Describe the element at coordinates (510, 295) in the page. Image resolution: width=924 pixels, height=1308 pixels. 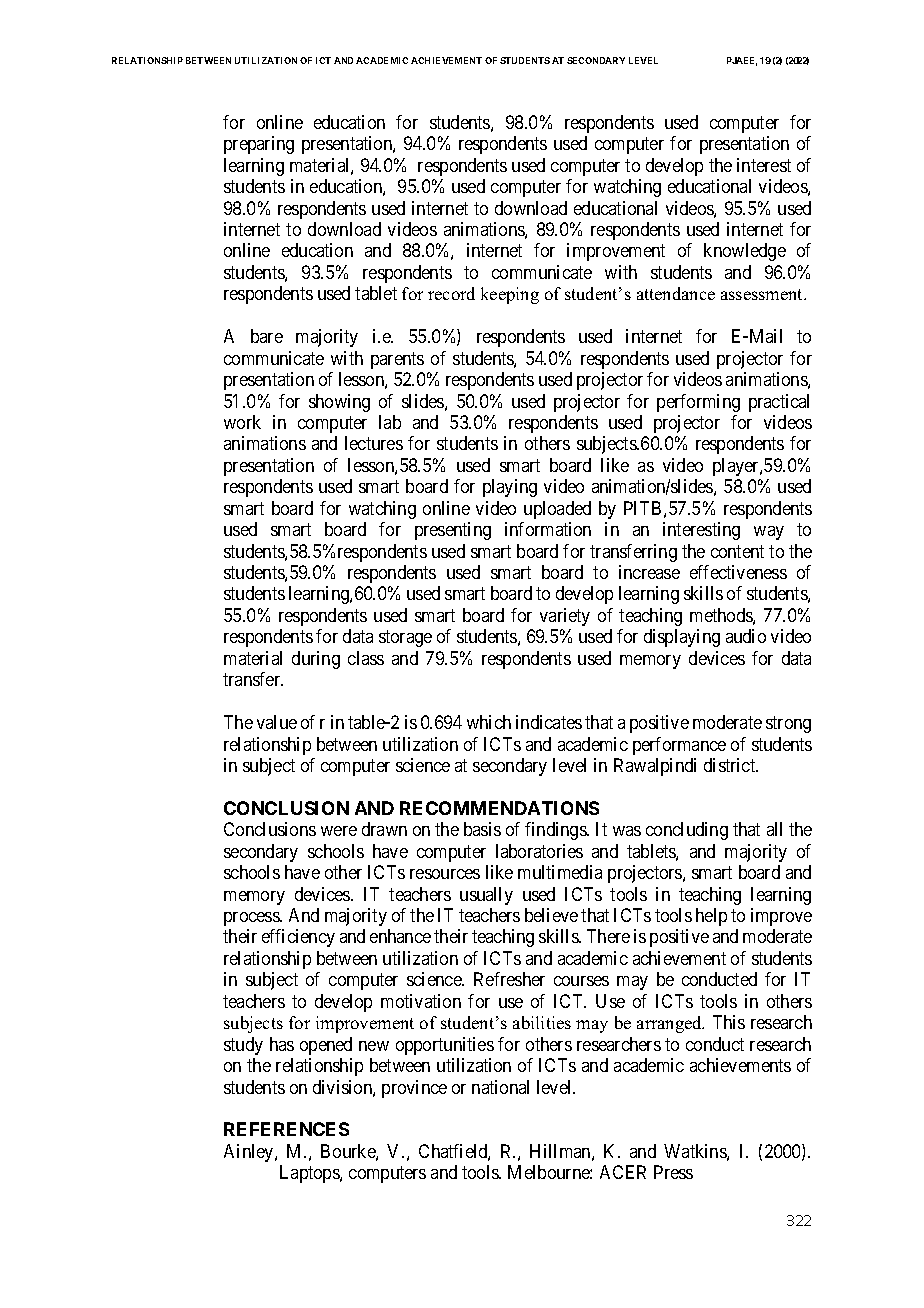
I see `keeping` at that location.
